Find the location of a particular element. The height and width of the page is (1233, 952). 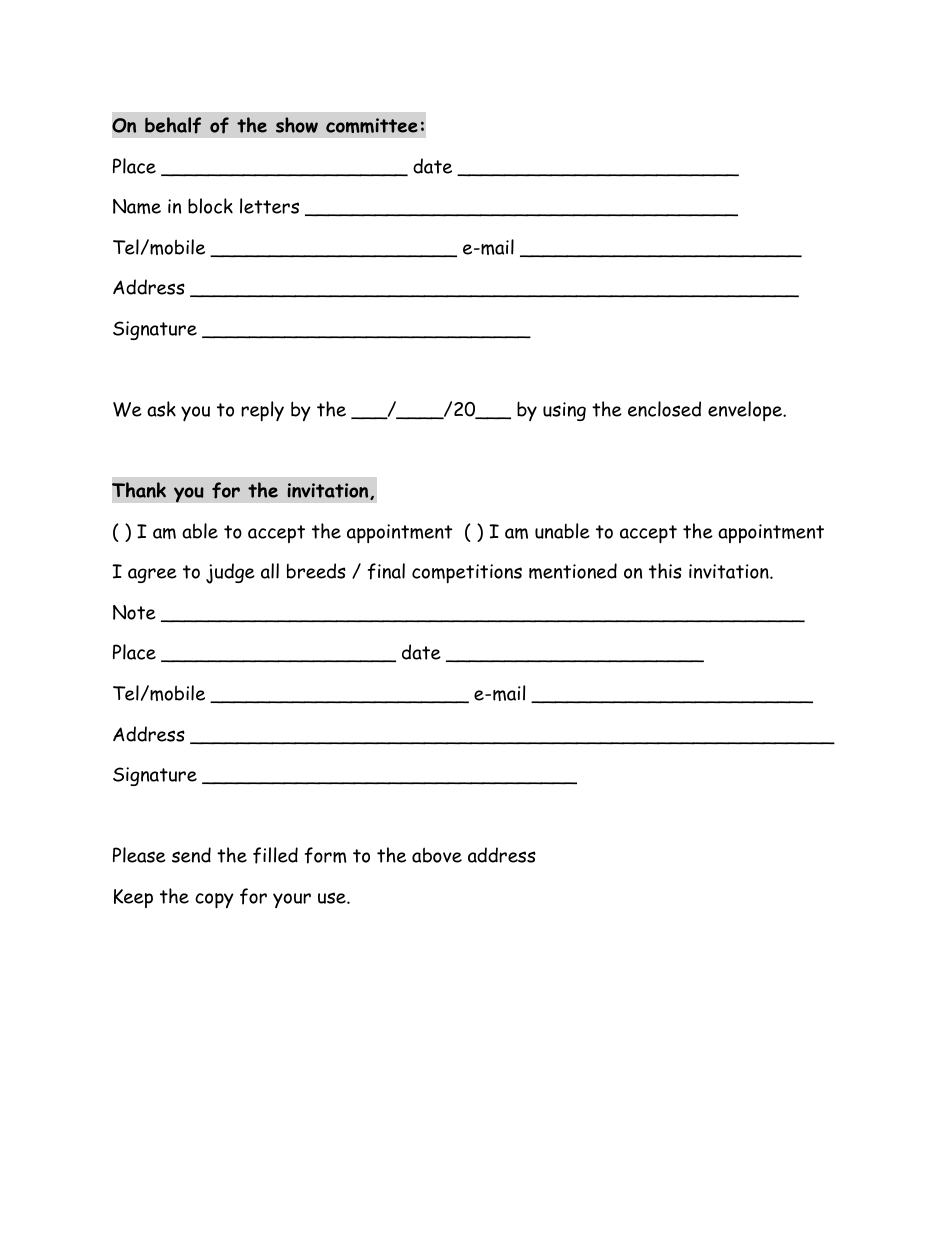

show is located at coordinates (297, 125).
